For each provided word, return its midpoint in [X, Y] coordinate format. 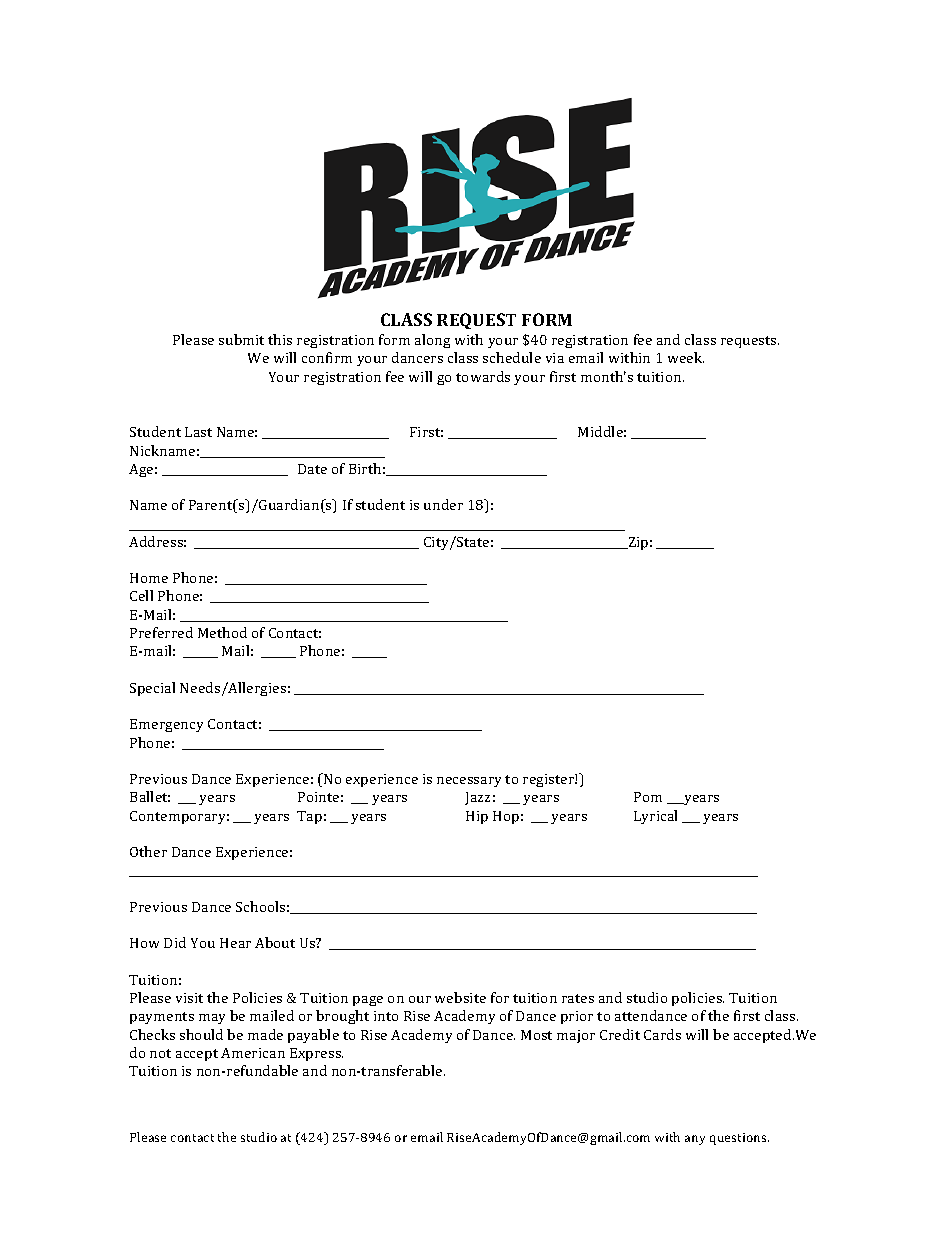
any [695, 1140]
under [443, 504]
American [253, 1053]
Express [316, 1054]
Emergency [166, 725]
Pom [648, 797]
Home [149, 578]
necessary [469, 782]
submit [241, 339]
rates [578, 998]
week [686, 357]
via [555, 358]
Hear [235, 943]
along [432, 341]
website [460, 997]
